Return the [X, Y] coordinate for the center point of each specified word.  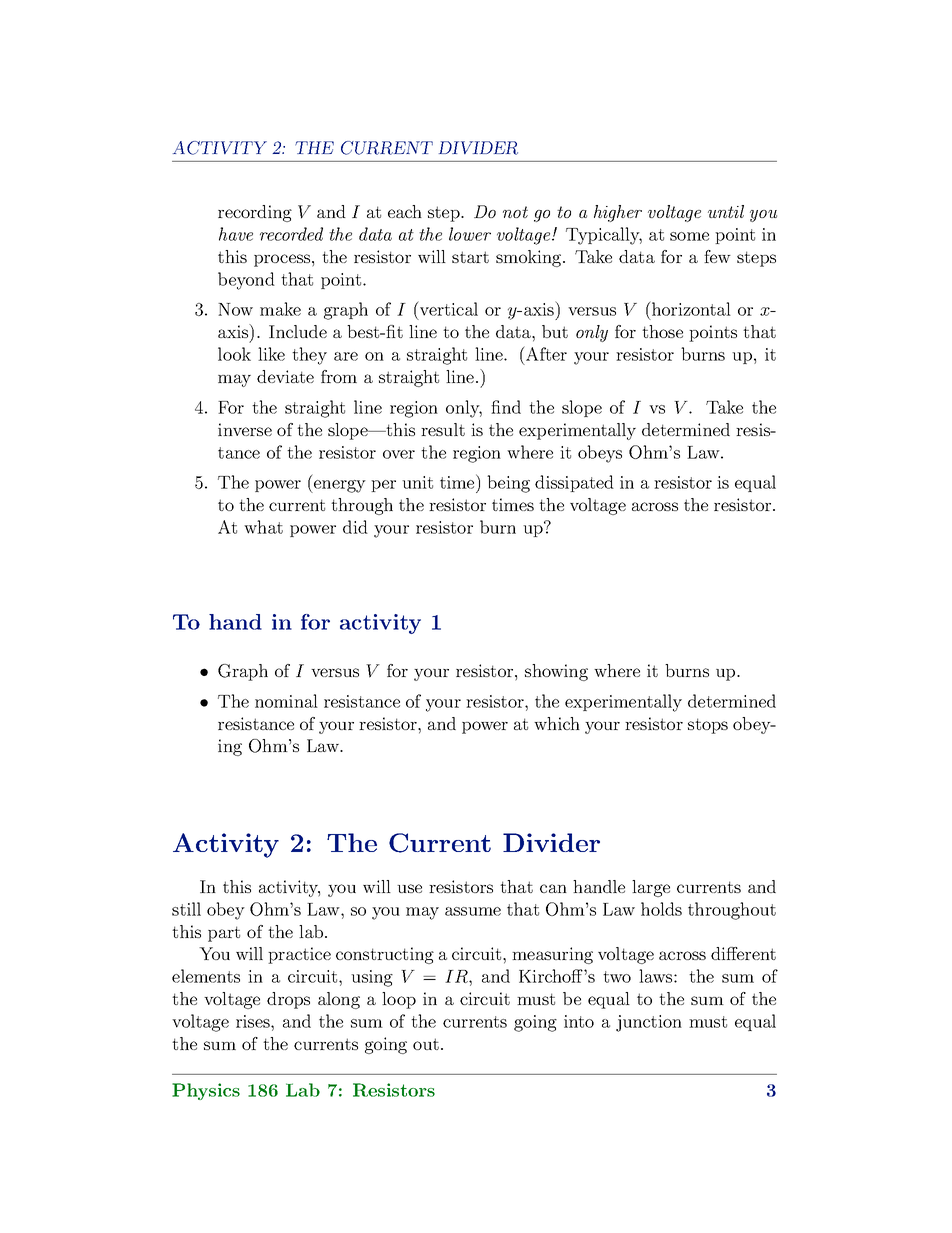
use [409, 888]
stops [708, 726]
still [186, 909]
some [689, 236]
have [236, 234]
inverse [245, 429]
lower [470, 234]
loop [399, 1000]
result [443, 429]
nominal [286, 701]
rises [254, 1021]
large [651, 888]
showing [556, 672]
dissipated [574, 483]
